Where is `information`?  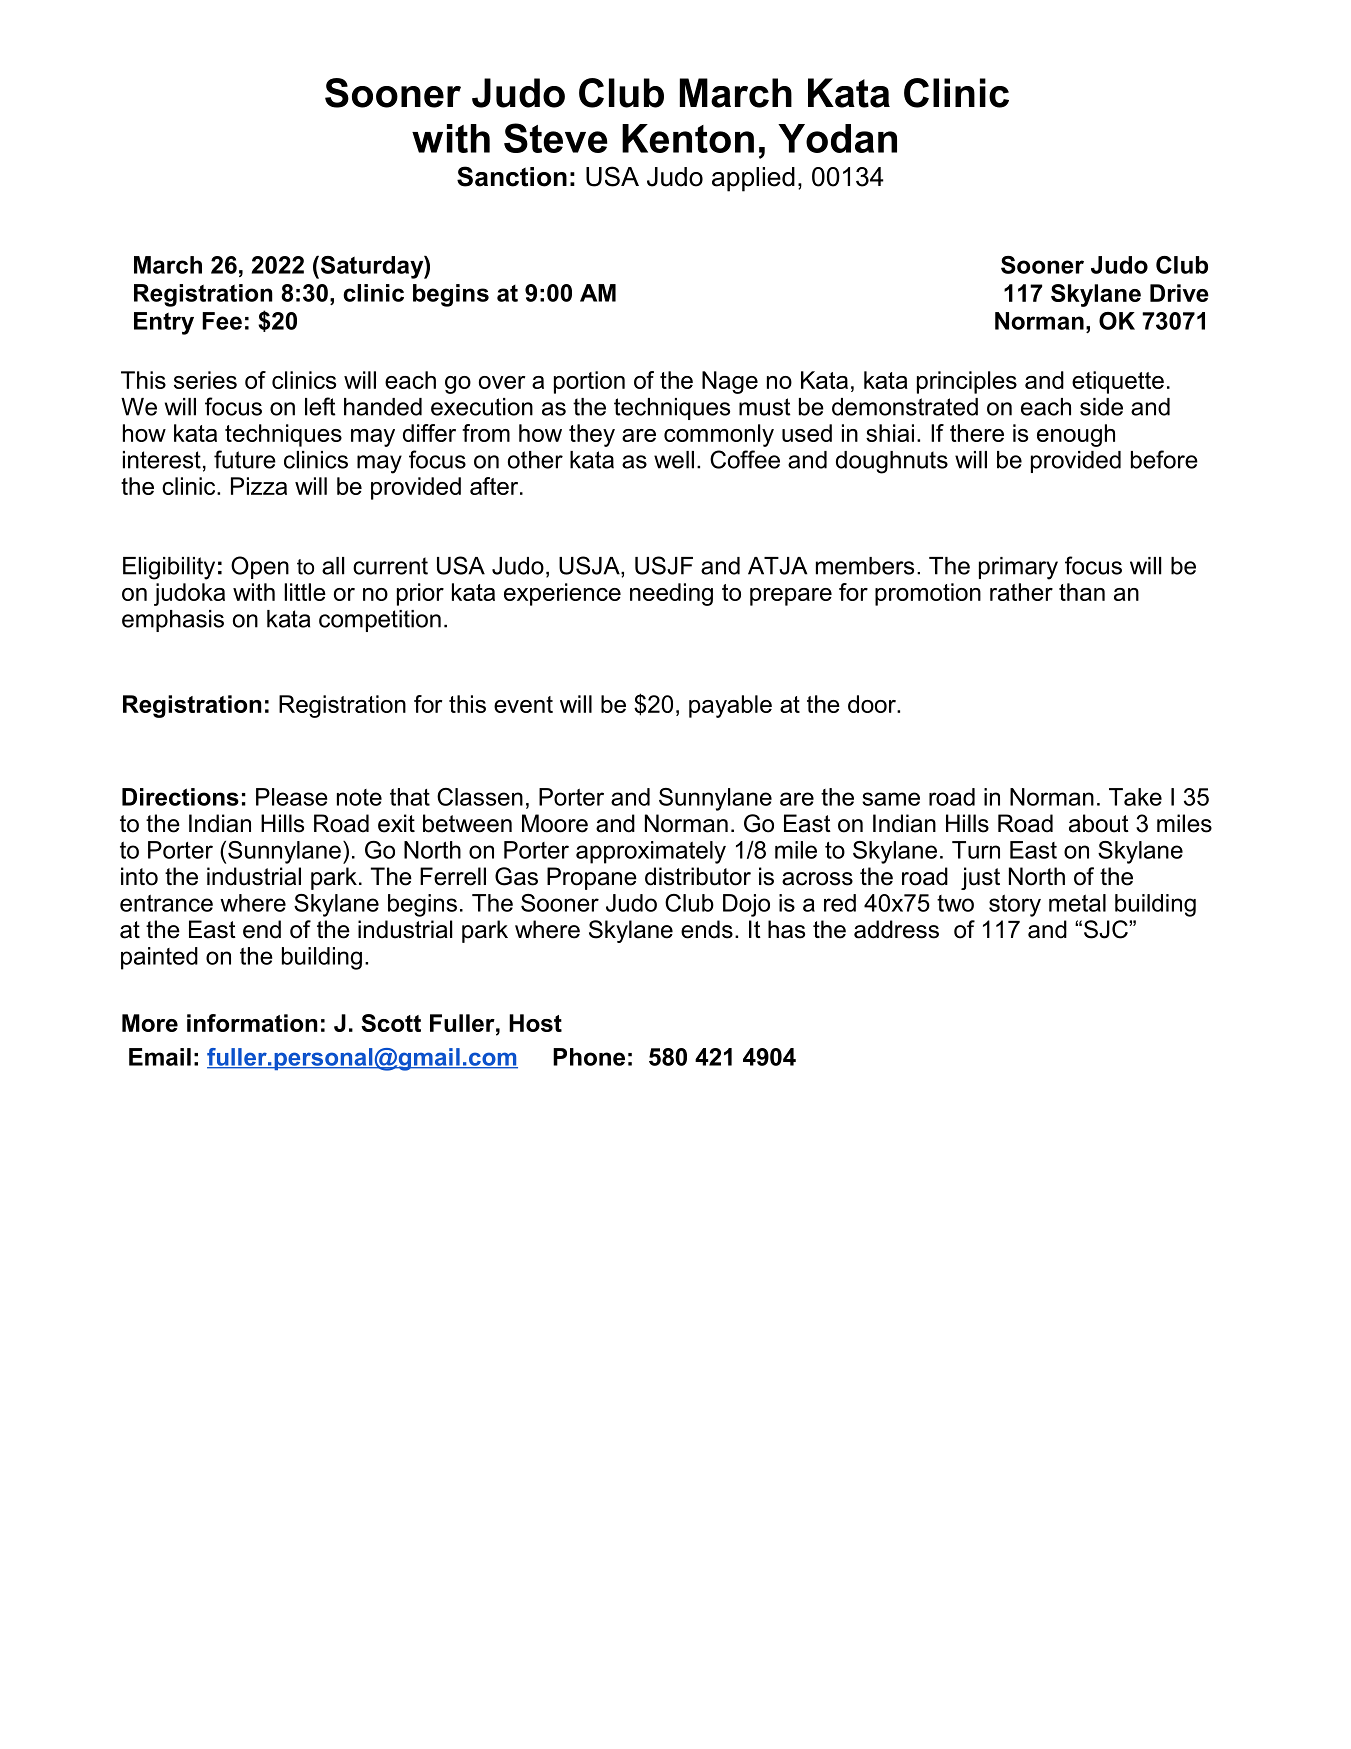 information is located at coordinates (252, 1023).
